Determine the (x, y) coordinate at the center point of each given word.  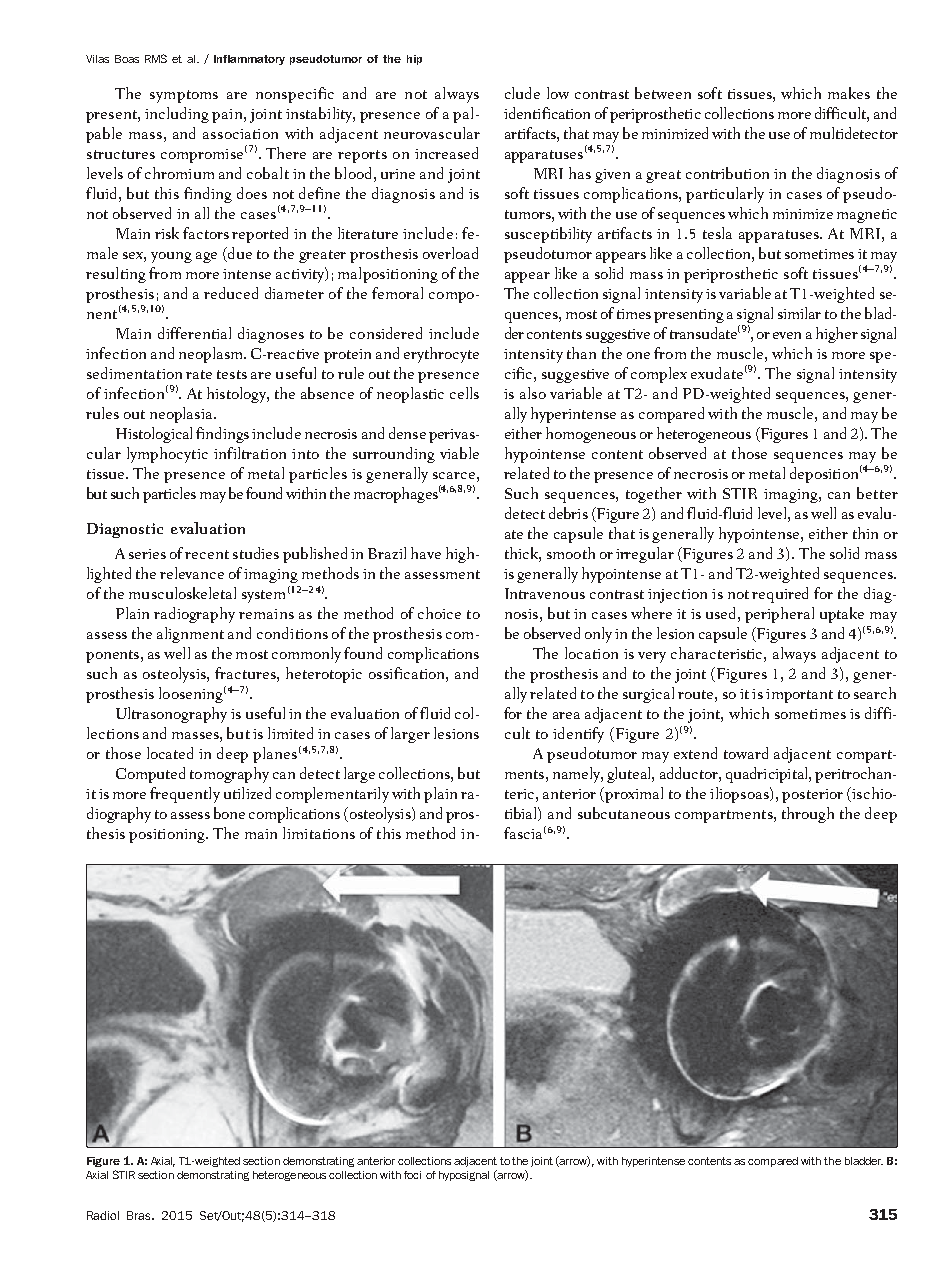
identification (547, 113)
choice (439, 613)
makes (849, 93)
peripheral (779, 615)
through (808, 815)
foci (412, 1175)
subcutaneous (624, 813)
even (787, 335)
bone (229, 813)
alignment (190, 635)
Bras (140, 1215)
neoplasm (212, 355)
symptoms (184, 96)
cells (464, 393)
